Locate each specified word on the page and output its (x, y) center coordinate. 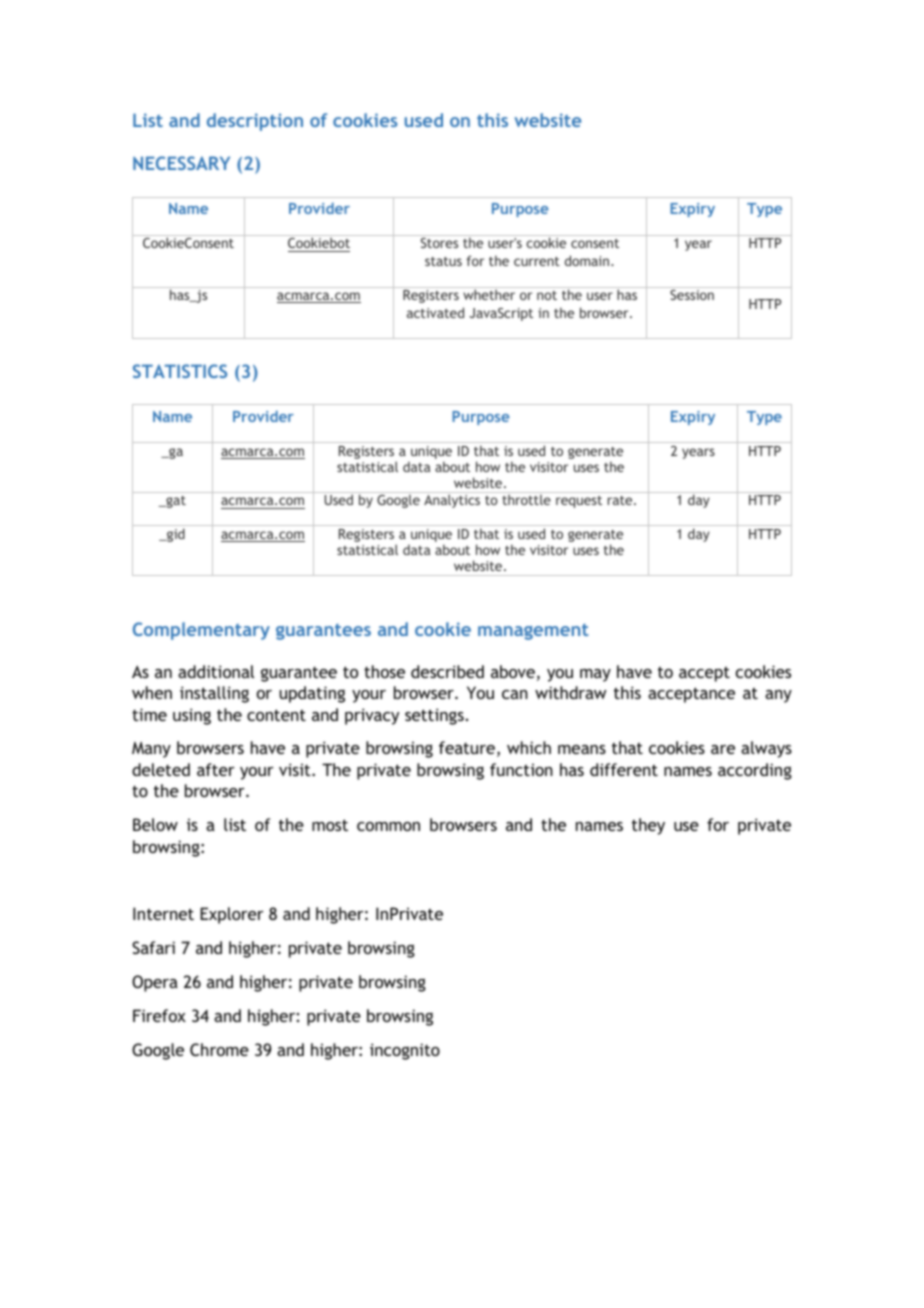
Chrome (219, 1049)
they (648, 826)
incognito (405, 1051)
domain (587, 260)
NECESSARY (181, 163)
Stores (439, 243)
